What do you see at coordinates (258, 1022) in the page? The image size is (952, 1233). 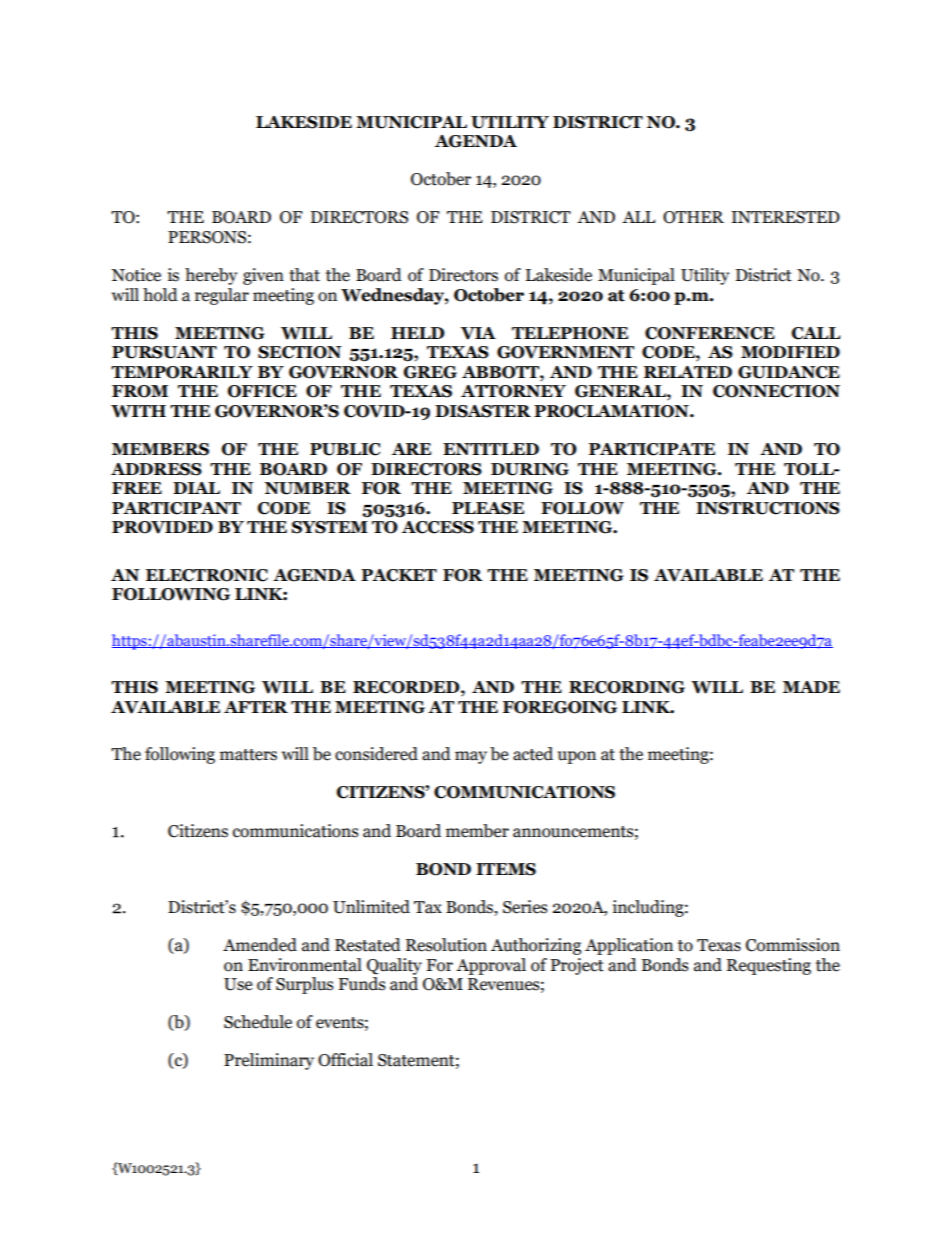 I see `Schedule` at bounding box center [258, 1022].
